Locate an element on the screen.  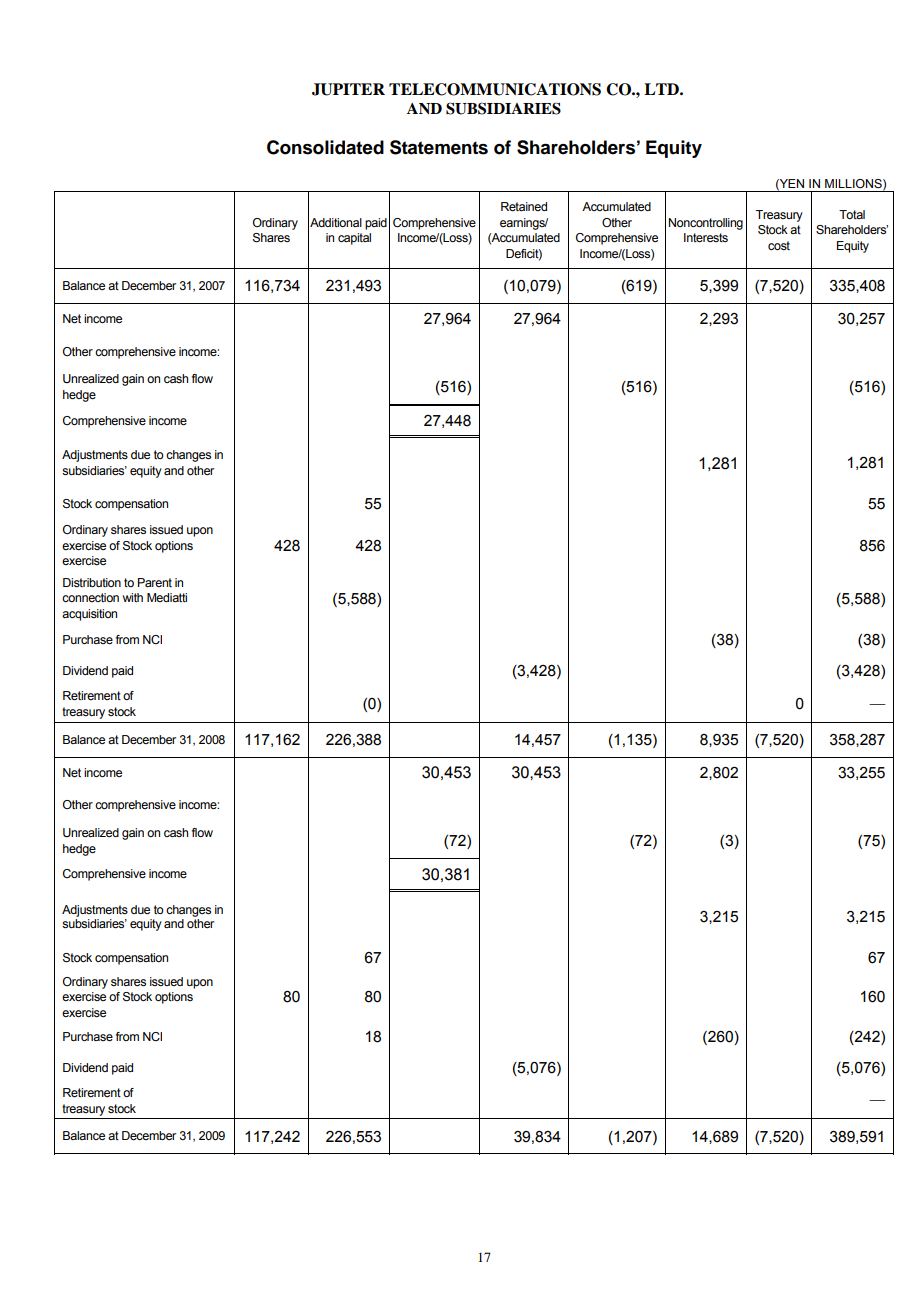
with is located at coordinates (133, 597).
